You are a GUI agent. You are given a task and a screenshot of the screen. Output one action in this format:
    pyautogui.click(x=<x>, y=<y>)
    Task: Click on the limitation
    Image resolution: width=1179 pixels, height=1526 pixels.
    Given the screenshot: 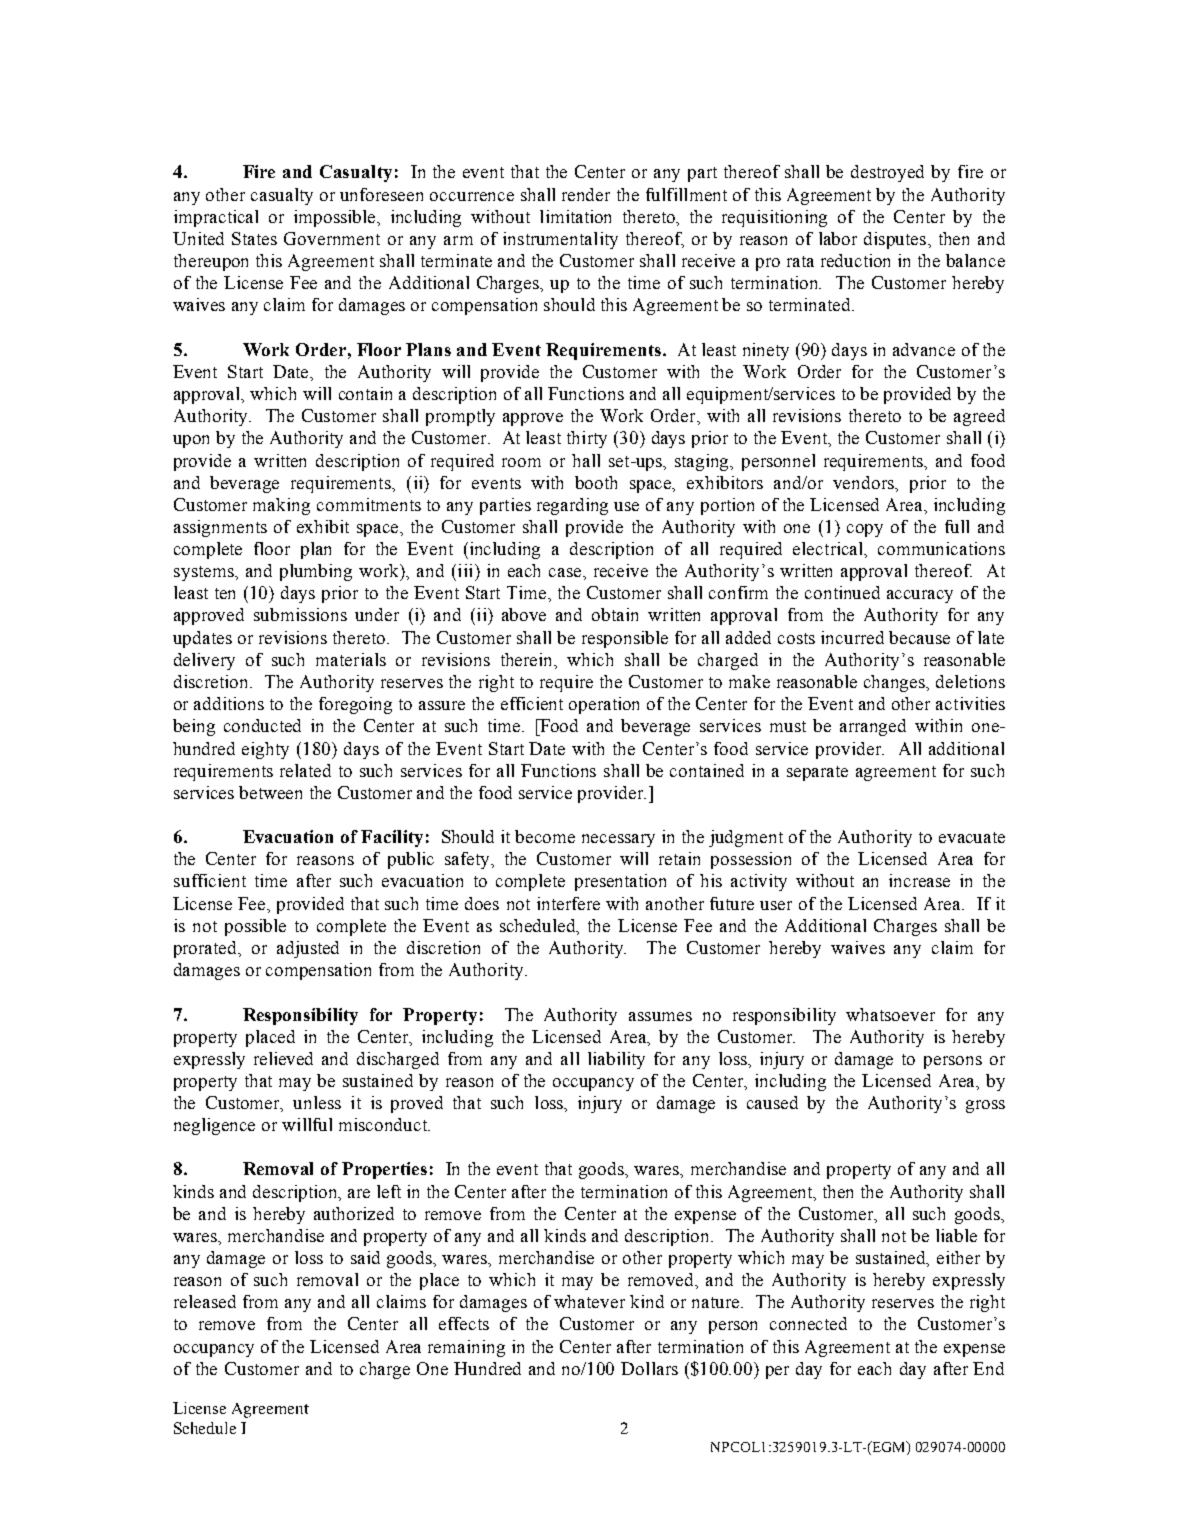 What is the action you would take?
    pyautogui.click(x=575, y=216)
